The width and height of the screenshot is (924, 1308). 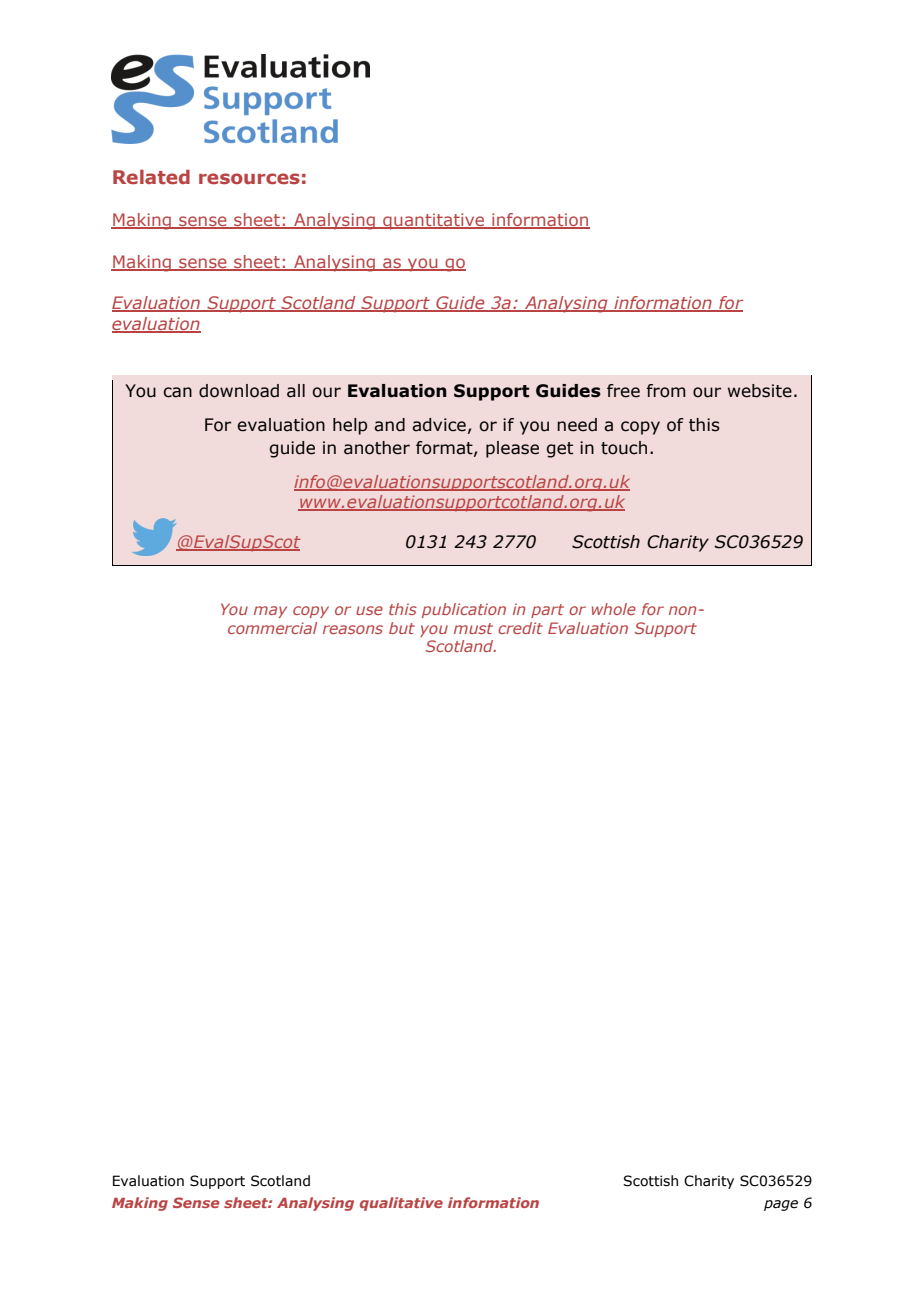 What do you see at coordinates (401, 1204) in the screenshot?
I see `qualitative` at bounding box center [401, 1204].
